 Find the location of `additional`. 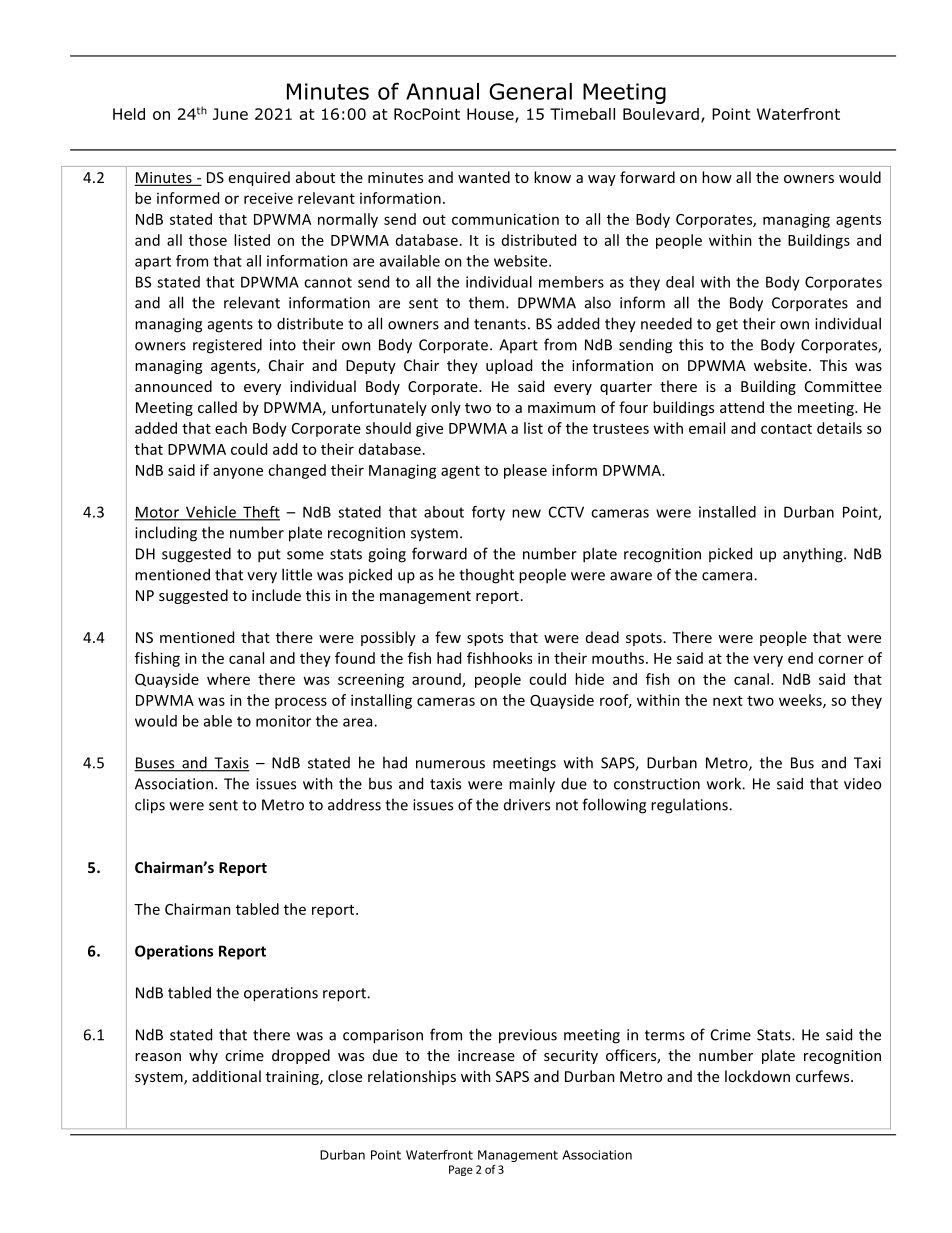

additional is located at coordinates (226, 1076).
